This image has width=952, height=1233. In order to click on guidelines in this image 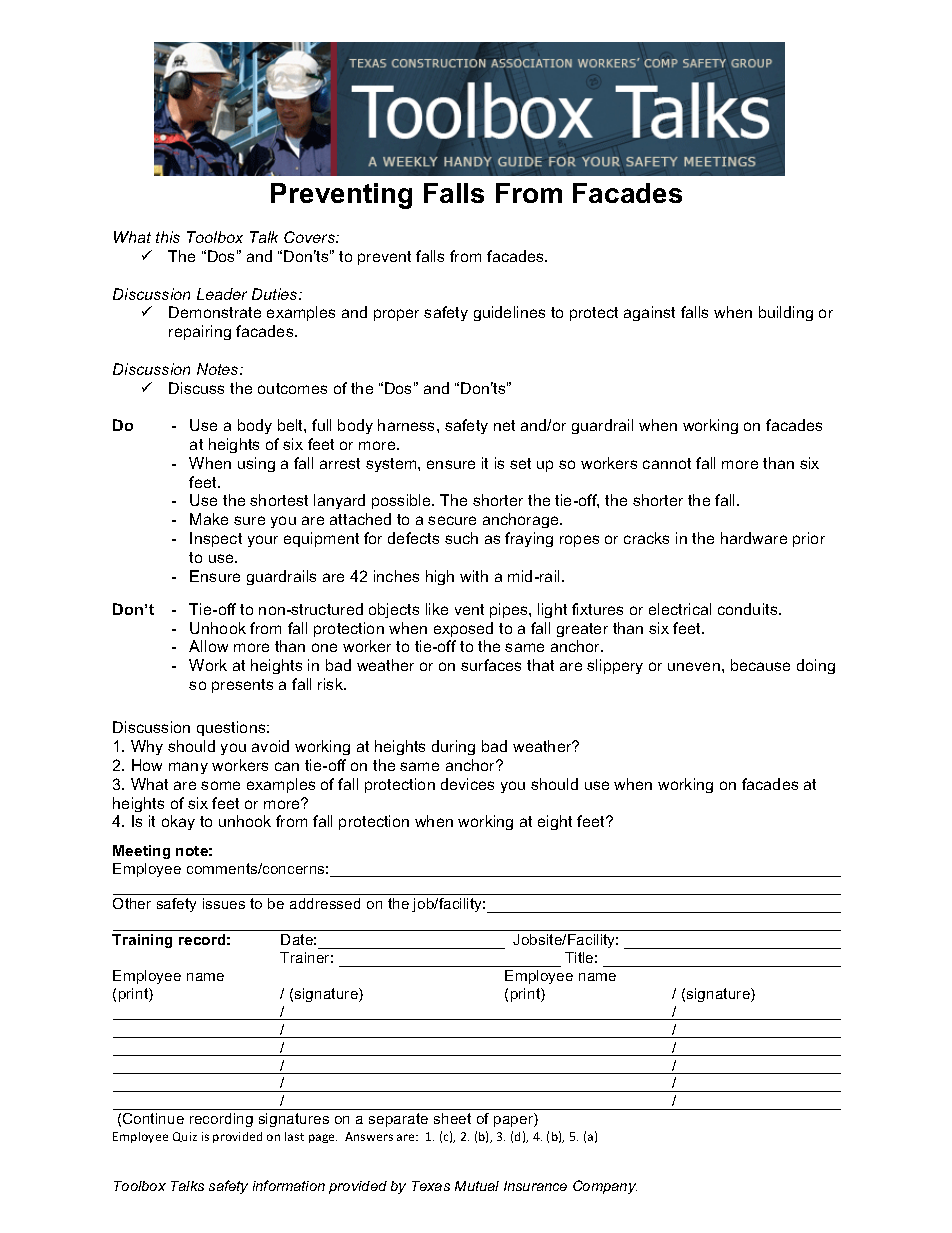, I will do `click(509, 313)`.
